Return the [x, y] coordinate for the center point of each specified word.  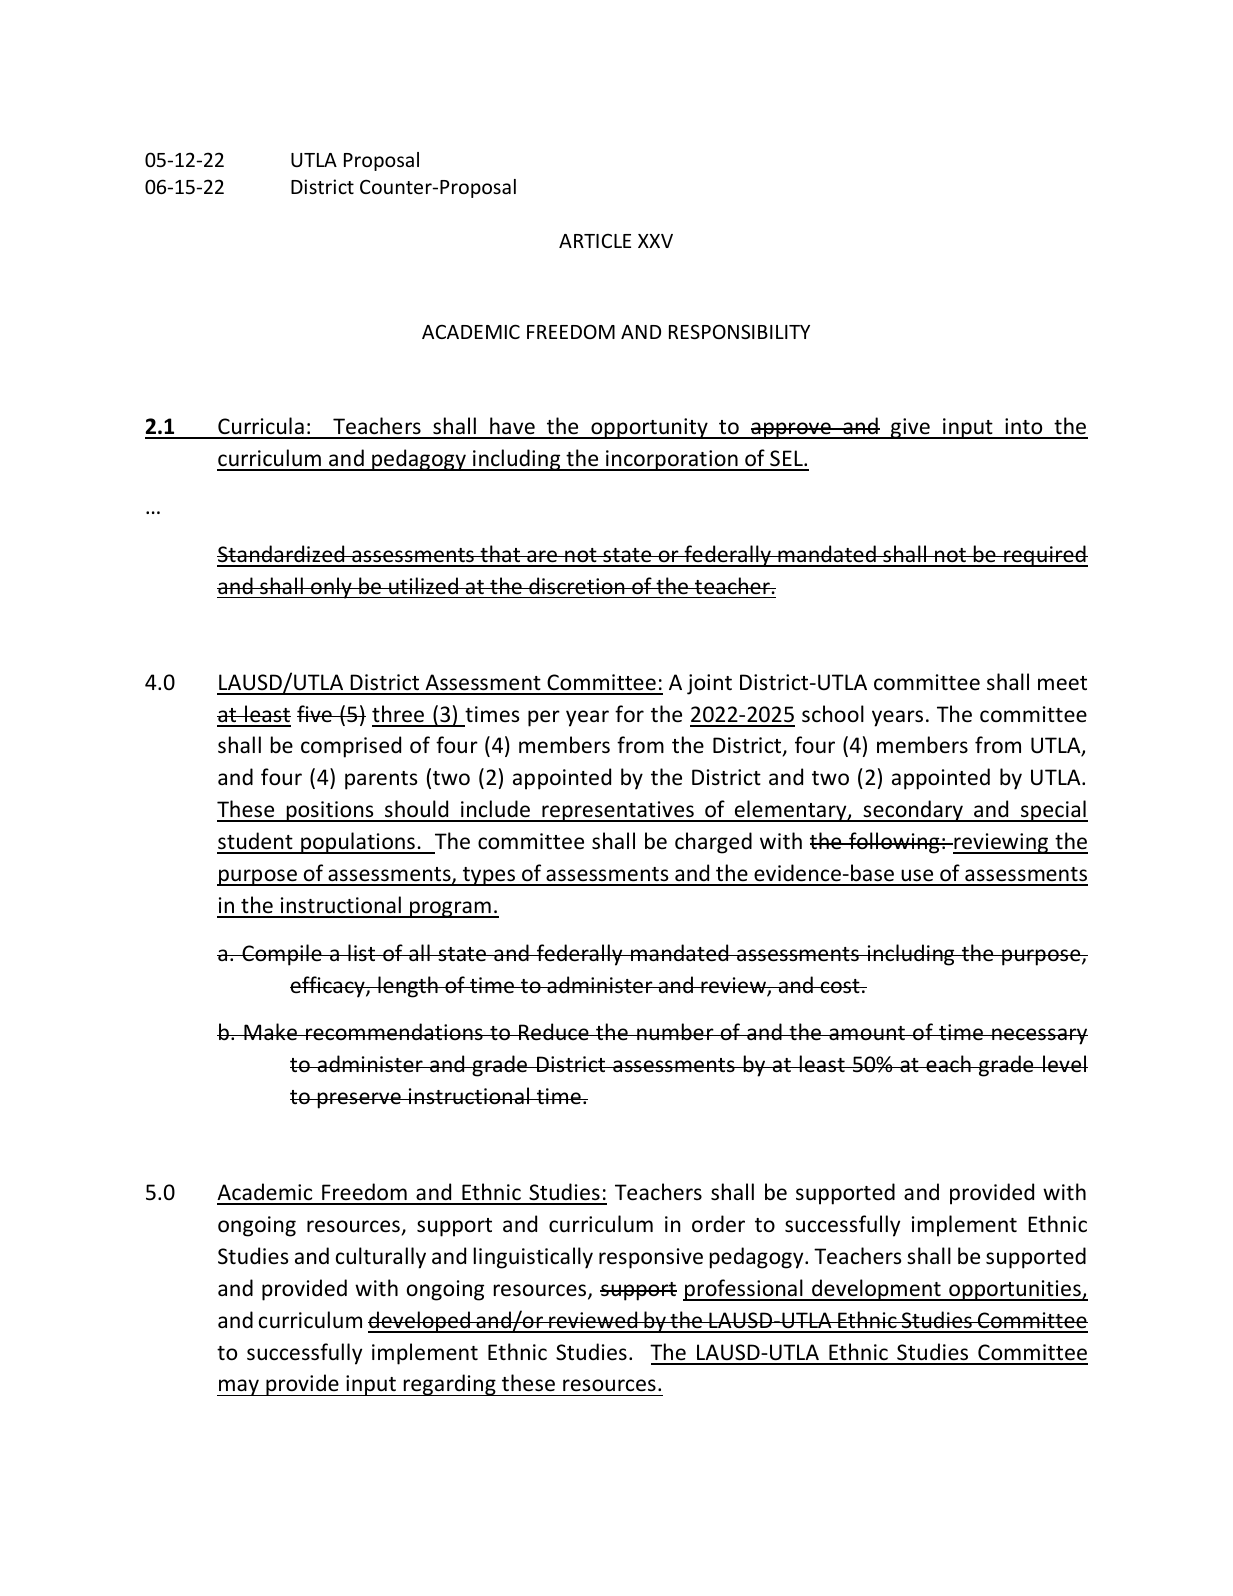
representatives [618, 811]
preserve [359, 1100]
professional [744, 1290]
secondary [913, 811]
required [1045, 556]
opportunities [1015, 1290]
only [331, 588]
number [675, 1032]
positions [330, 811]
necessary [1039, 1036]
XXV [655, 241]
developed [420, 1322]
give [910, 428]
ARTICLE [595, 241]
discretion [577, 586]
